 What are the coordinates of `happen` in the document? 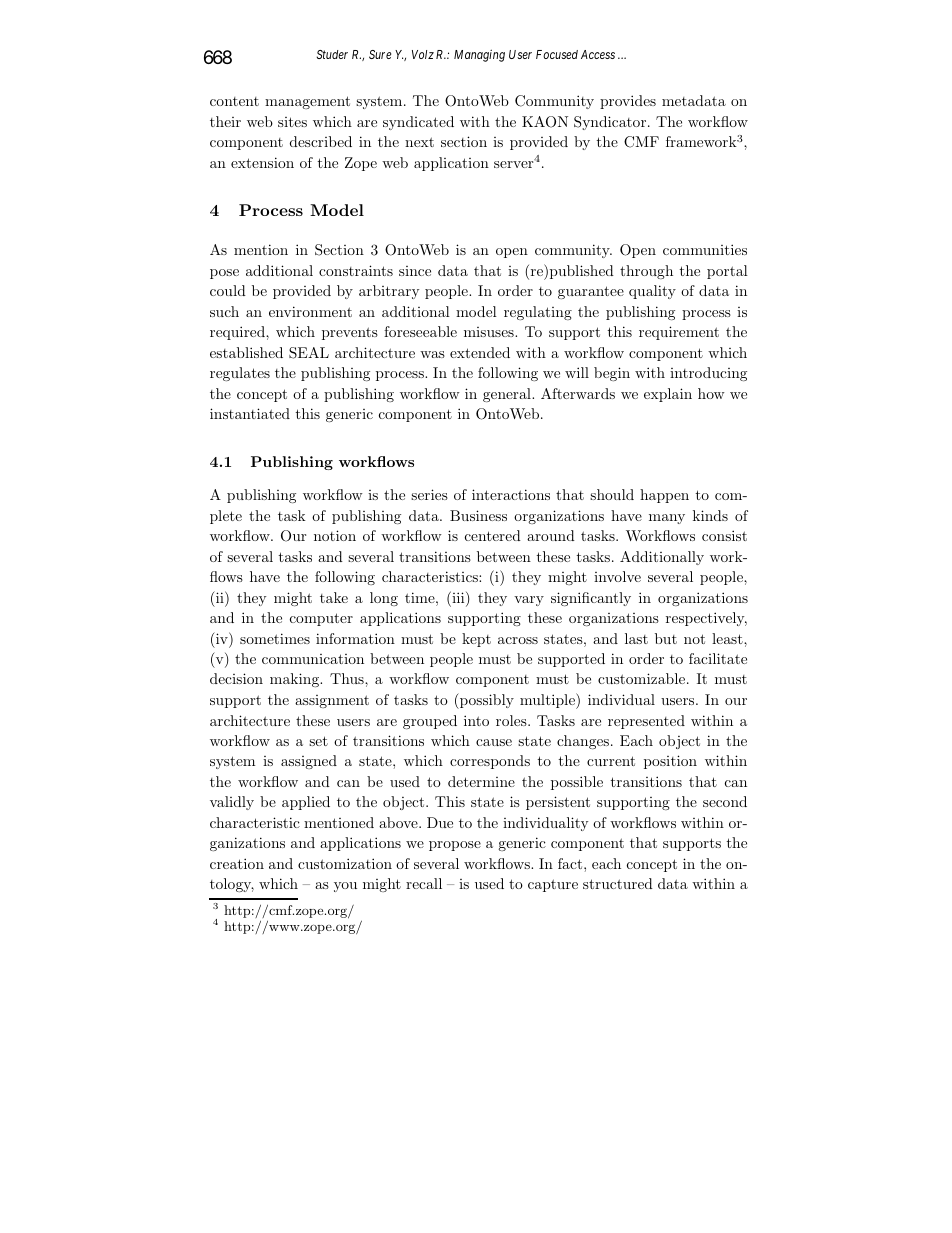 It's located at (664, 496).
